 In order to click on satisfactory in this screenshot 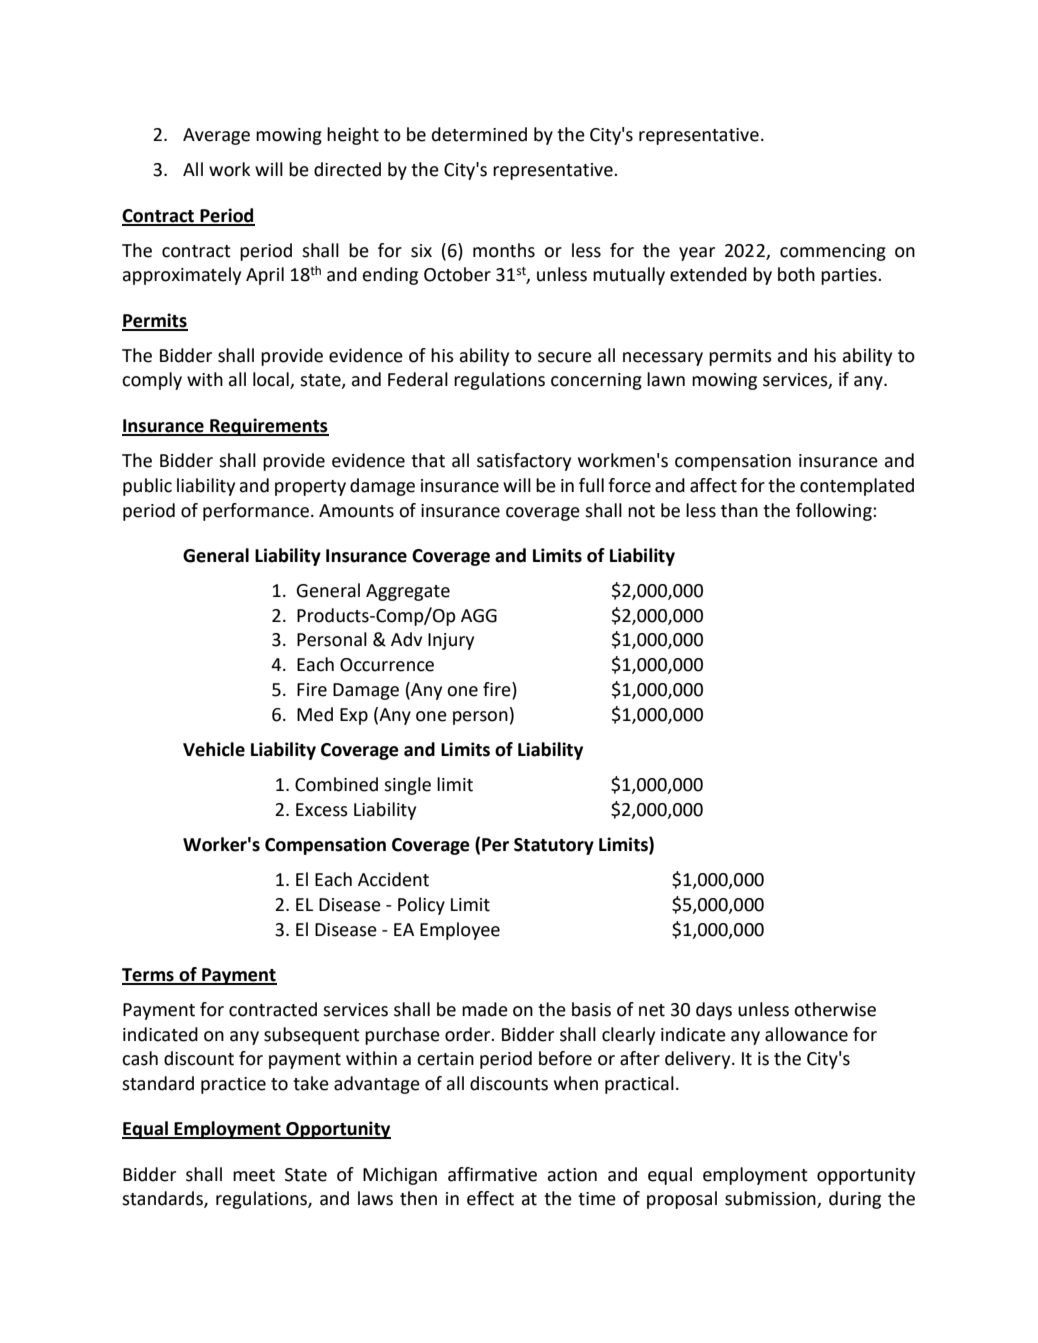, I will do `click(524, 462)`.
